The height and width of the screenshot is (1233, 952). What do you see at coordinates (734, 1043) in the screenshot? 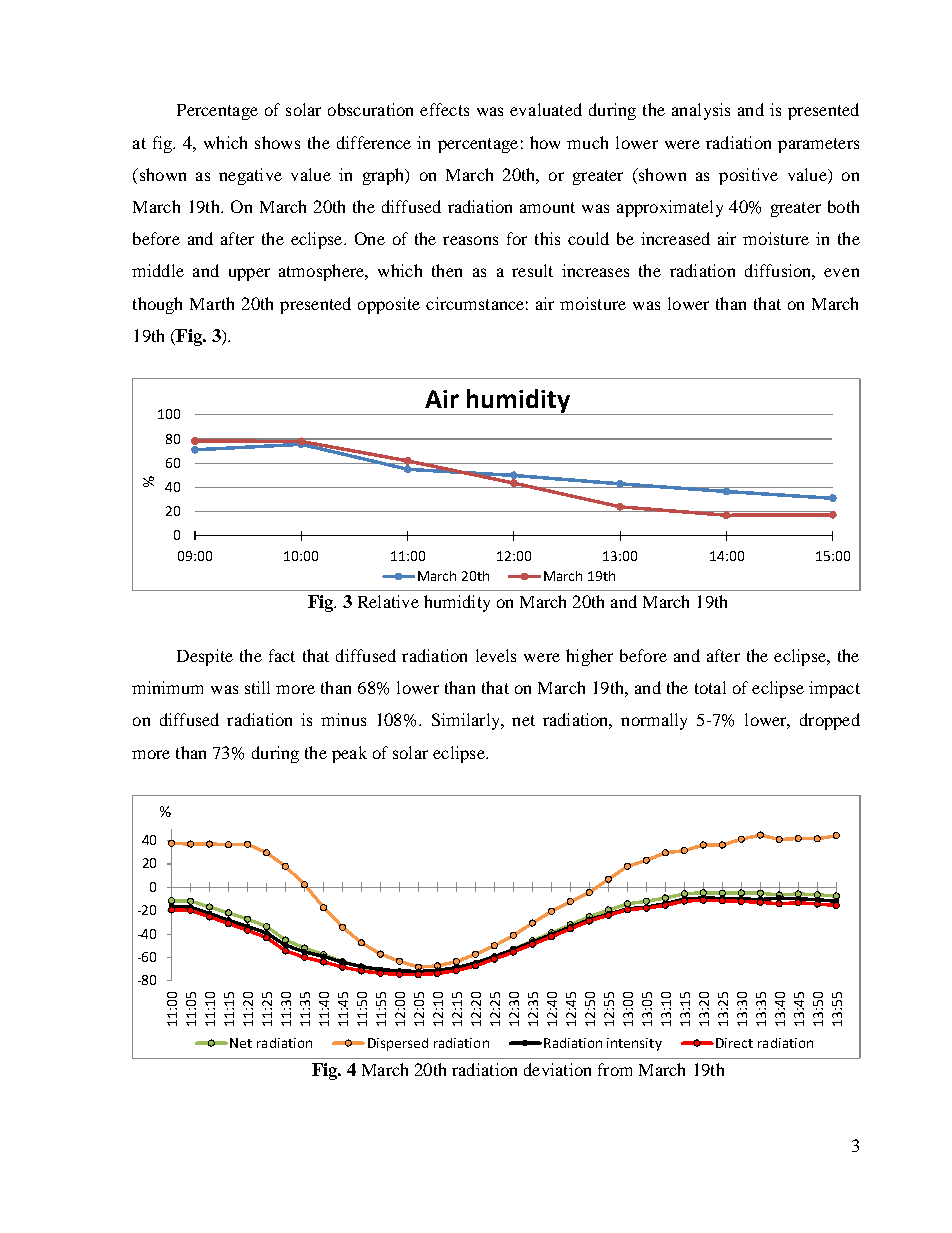
I see `Direct` at bounding box center [734, 1043].
